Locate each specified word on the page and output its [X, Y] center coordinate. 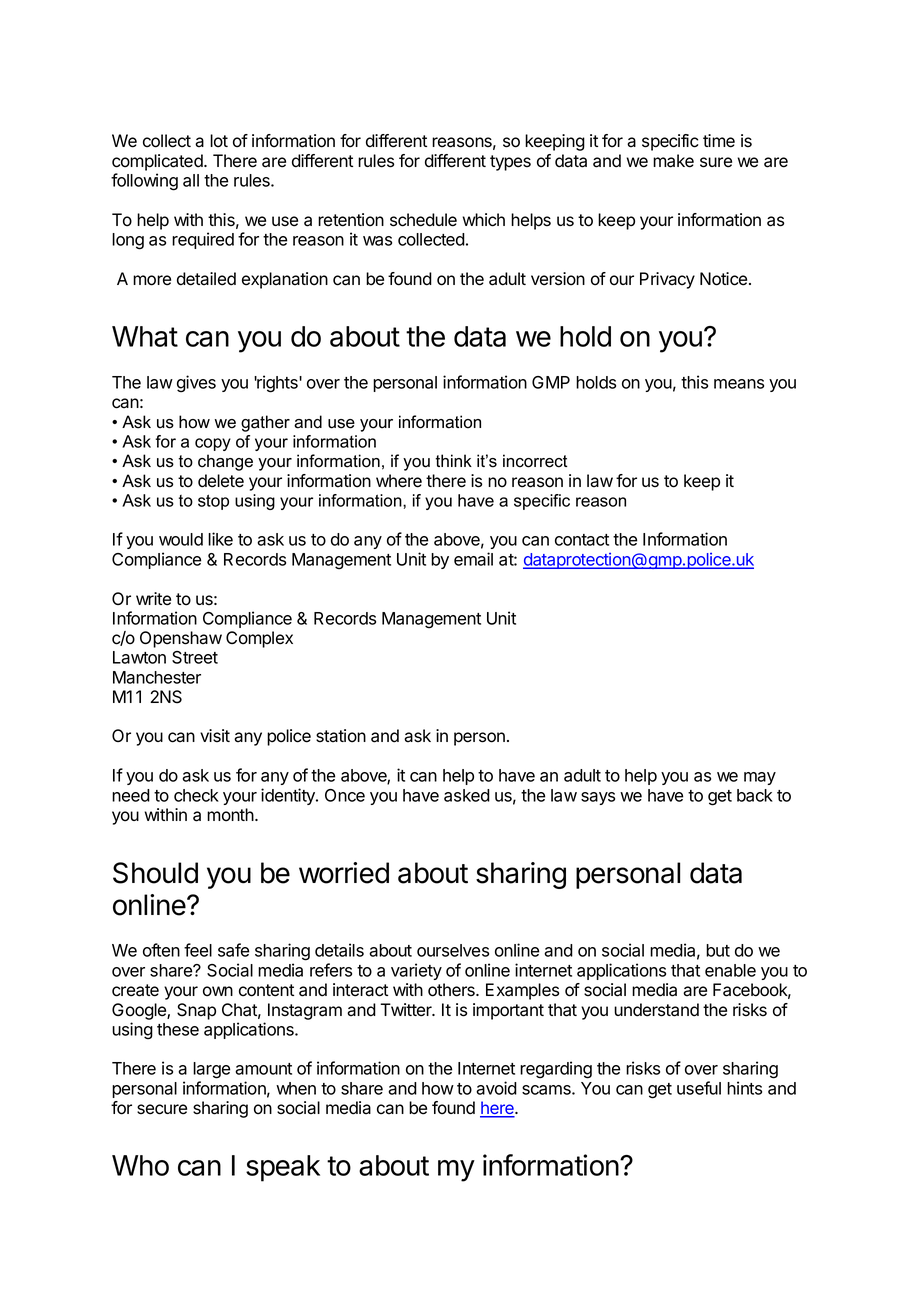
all [191, 180]
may [760, 778]
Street [195, 657]
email [473, 559]
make [673, 161]
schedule [423, 220]
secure [162, 1109]
